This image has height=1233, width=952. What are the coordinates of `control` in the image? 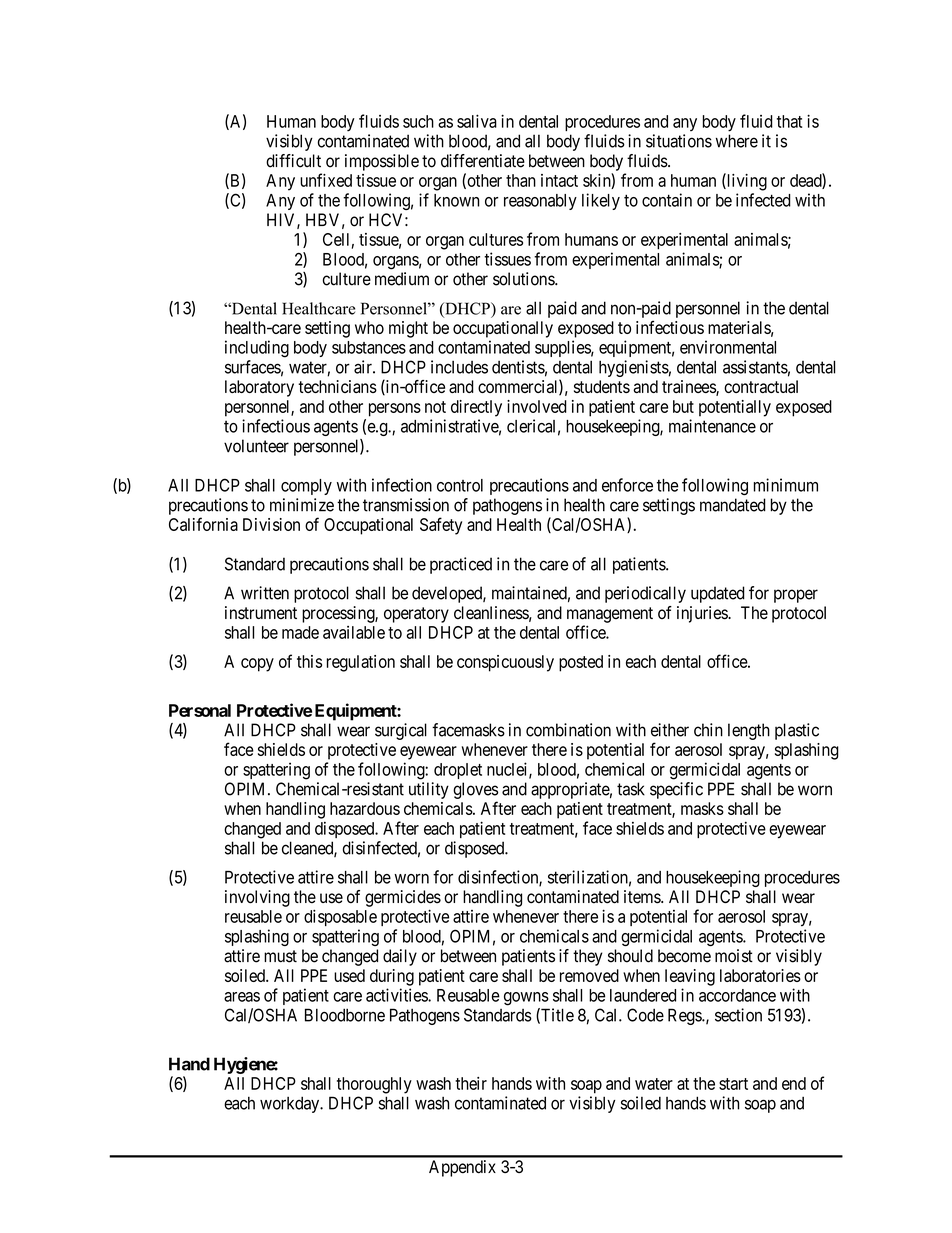 It's located at (460, 485).
